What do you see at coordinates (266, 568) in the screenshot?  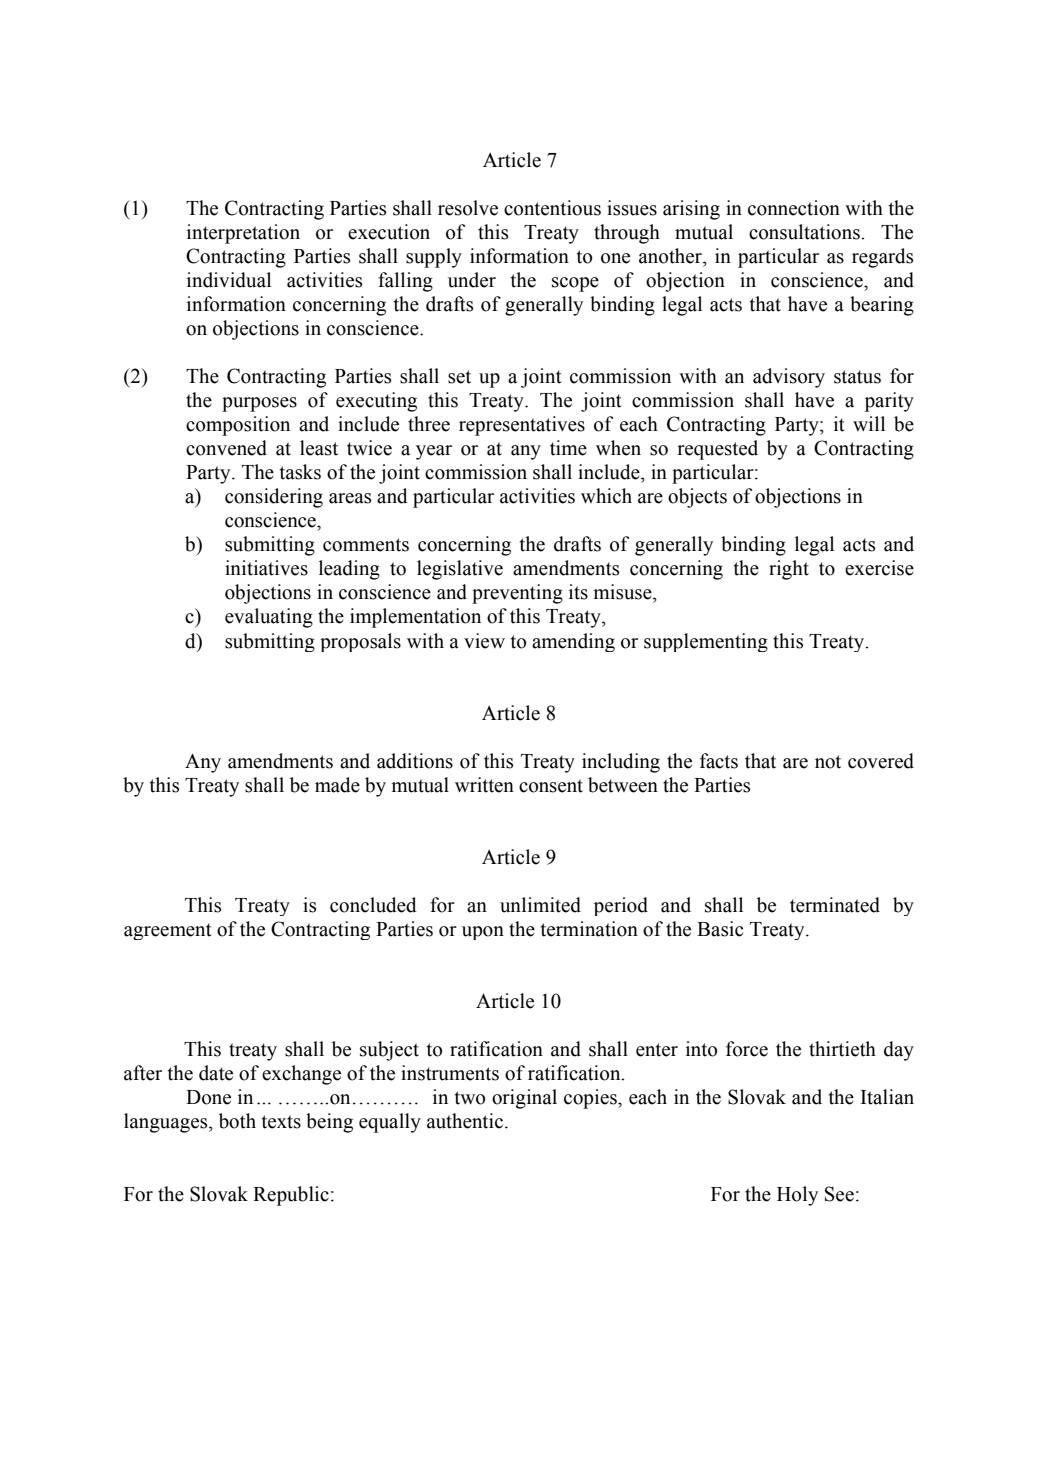 I see `initiatives` at bounding box center [266, 568].
